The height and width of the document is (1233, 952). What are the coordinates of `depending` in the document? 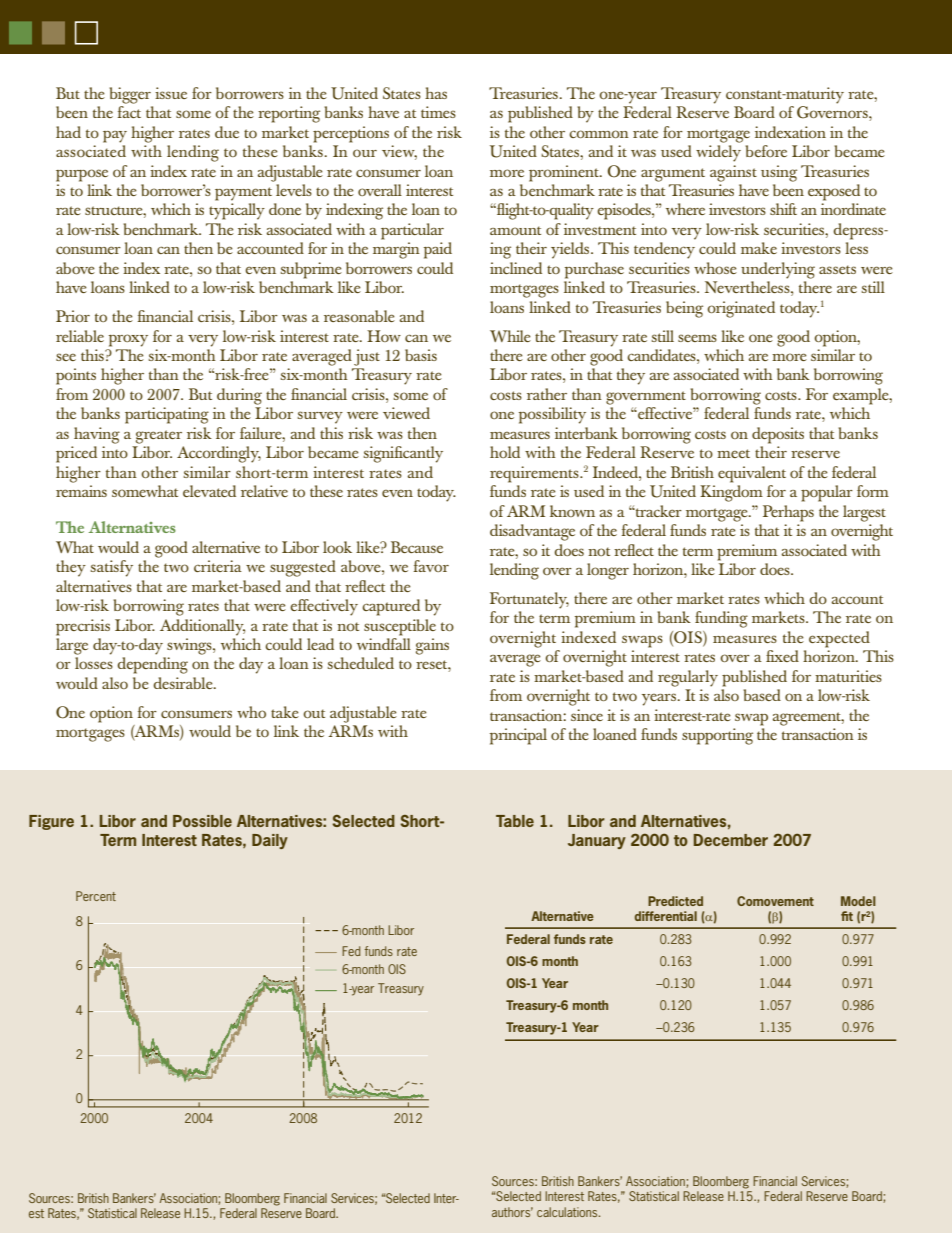 It's located at (152, 665).
